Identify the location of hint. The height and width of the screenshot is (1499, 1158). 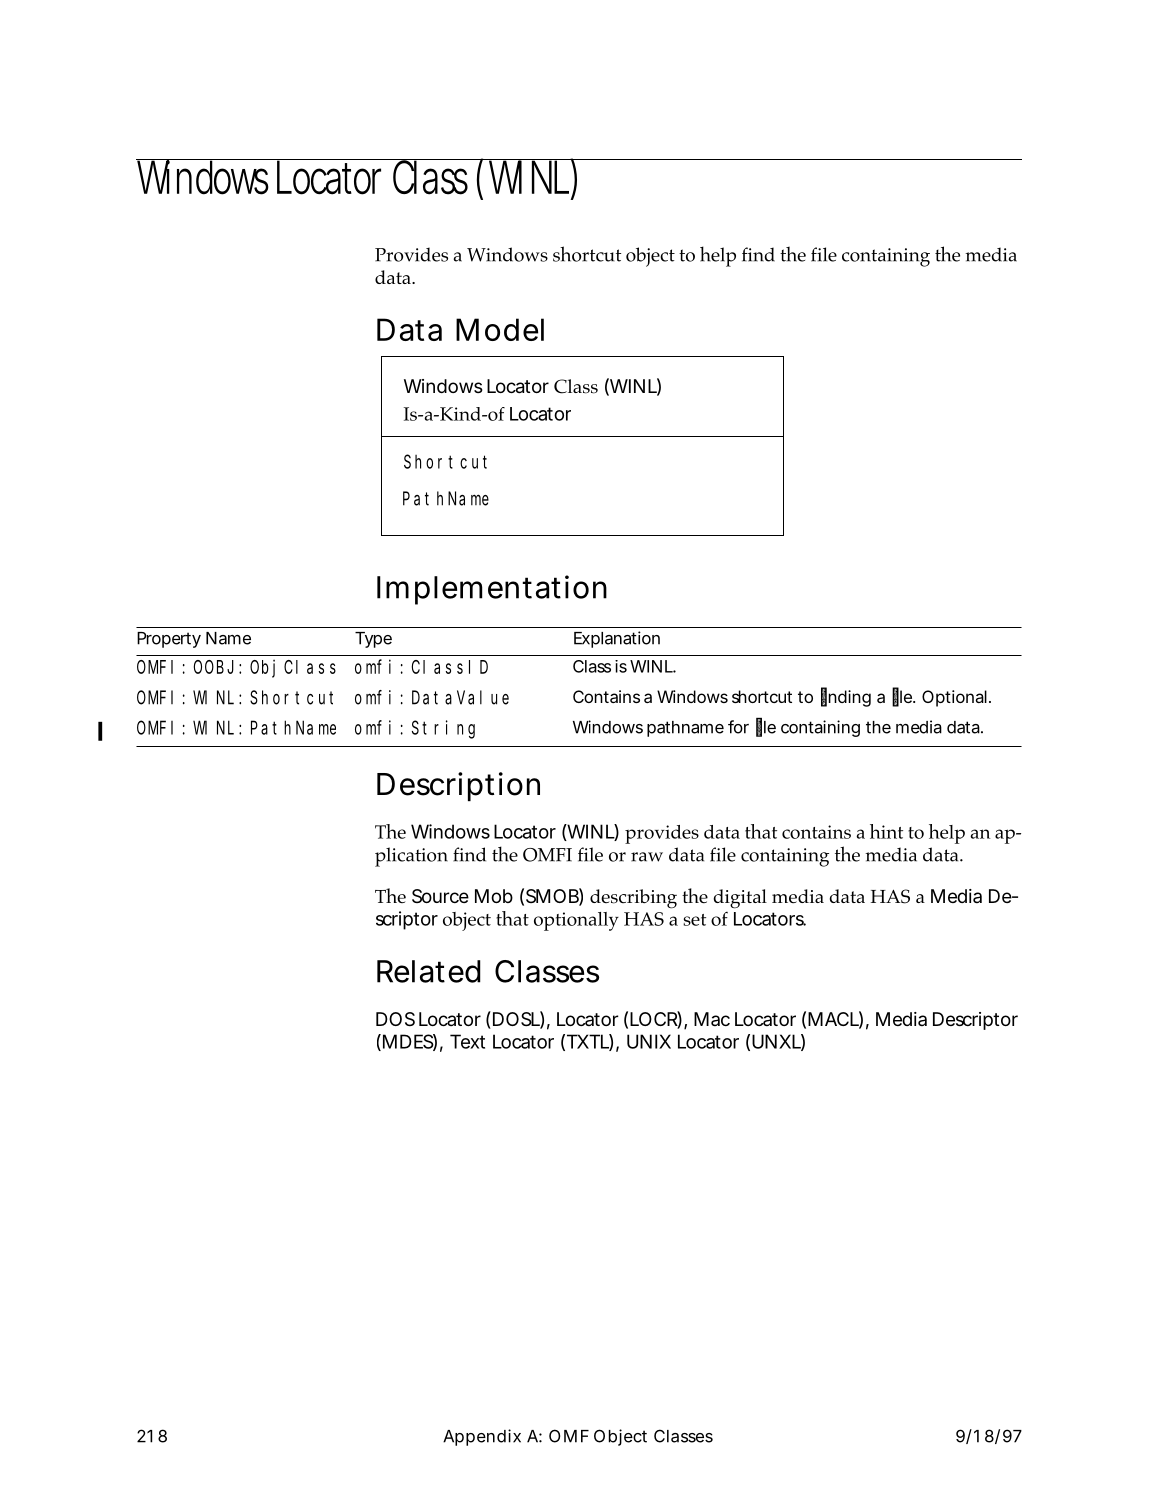
(886, 831).
